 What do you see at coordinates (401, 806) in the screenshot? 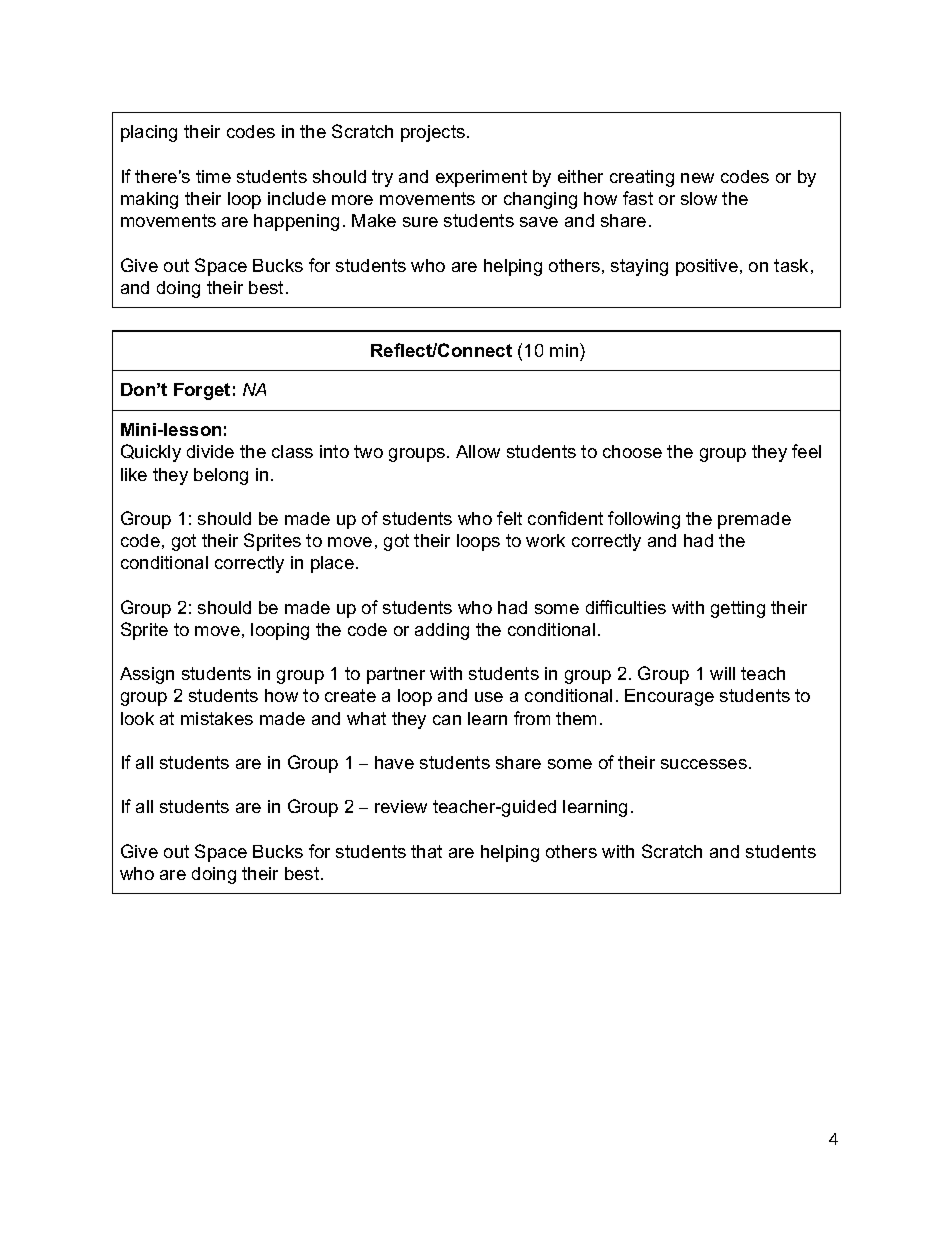
I see `review` at bounding box center [401, 806].
